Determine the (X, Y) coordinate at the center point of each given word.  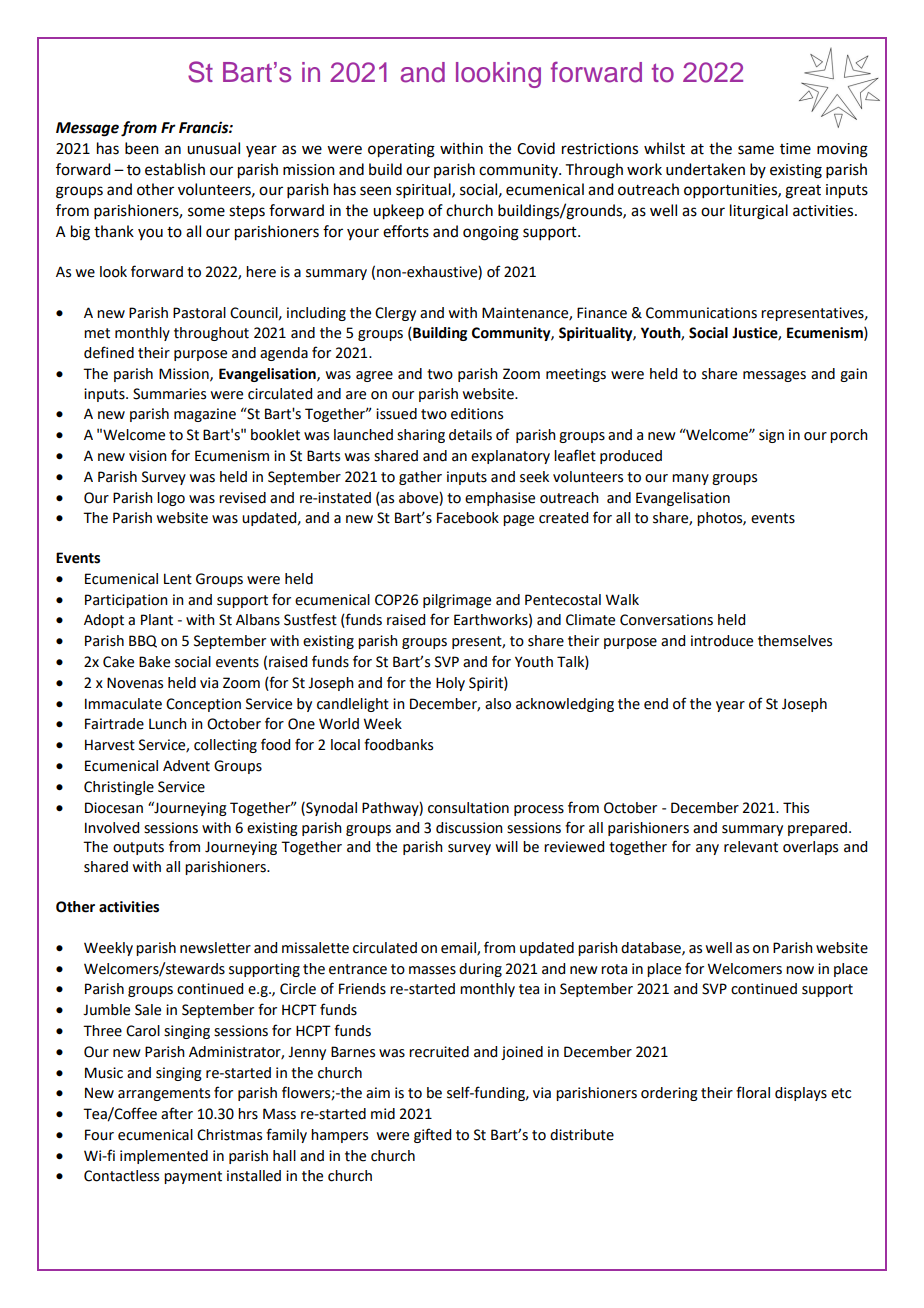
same (756, 150)
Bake (154, 662)
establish (175, 169)
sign (771, 436)
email (459, 948)
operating (401, 150)
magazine (205, 415)
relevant (751, 847)
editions (477, 414)
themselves (795, 641)
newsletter (215, 948)
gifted (432, 1135)
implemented (164, 1157)
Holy (450, 684)
